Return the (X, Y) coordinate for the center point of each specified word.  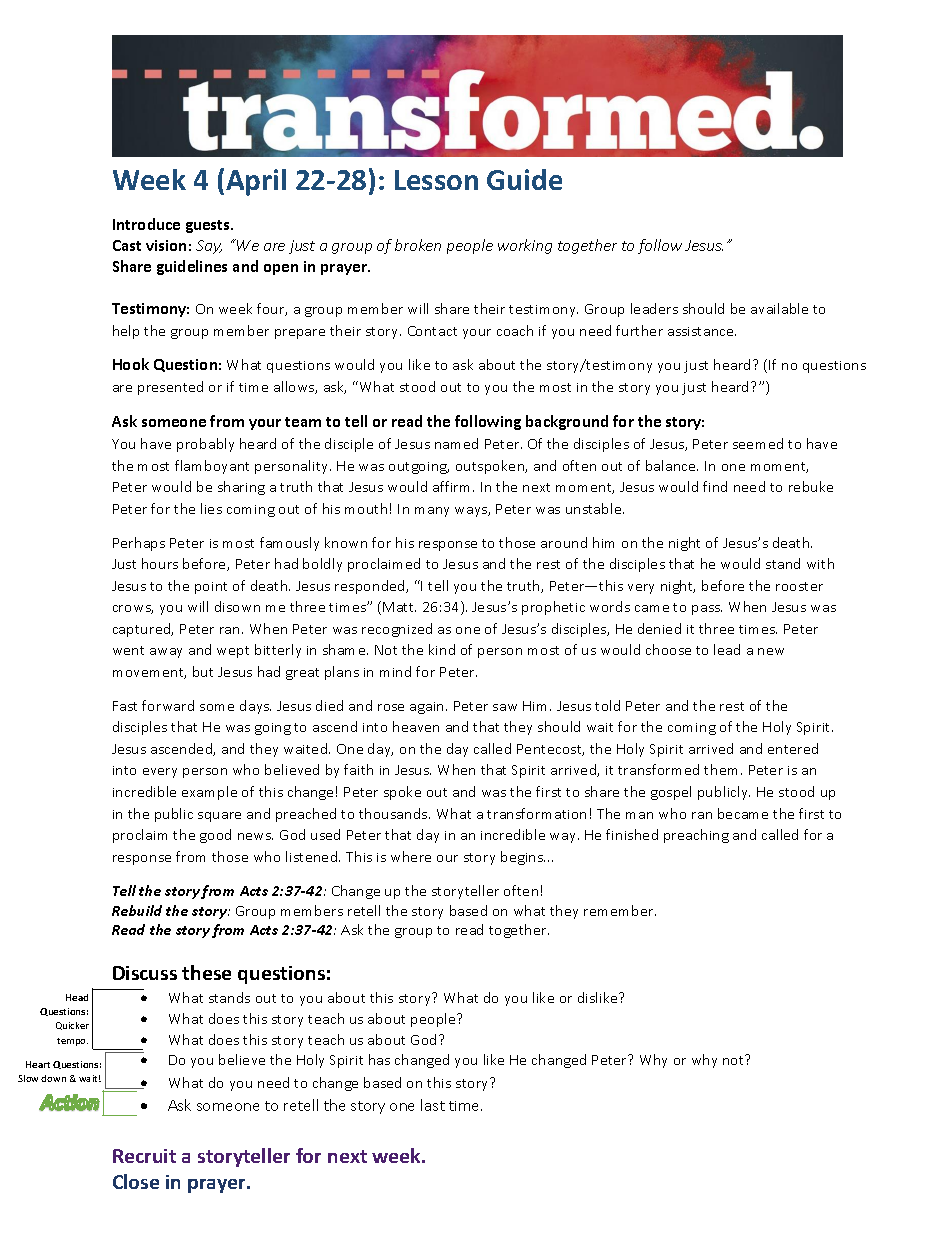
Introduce (146, 224)
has (379, 1059)
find (715, 486)
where (411, 856)
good (215, 836)
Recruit (144, 1156)
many (432, 512)
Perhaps (139, 544)
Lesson (436, 180)
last (433, 1105)
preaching (696, 836)
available (779, 308)
